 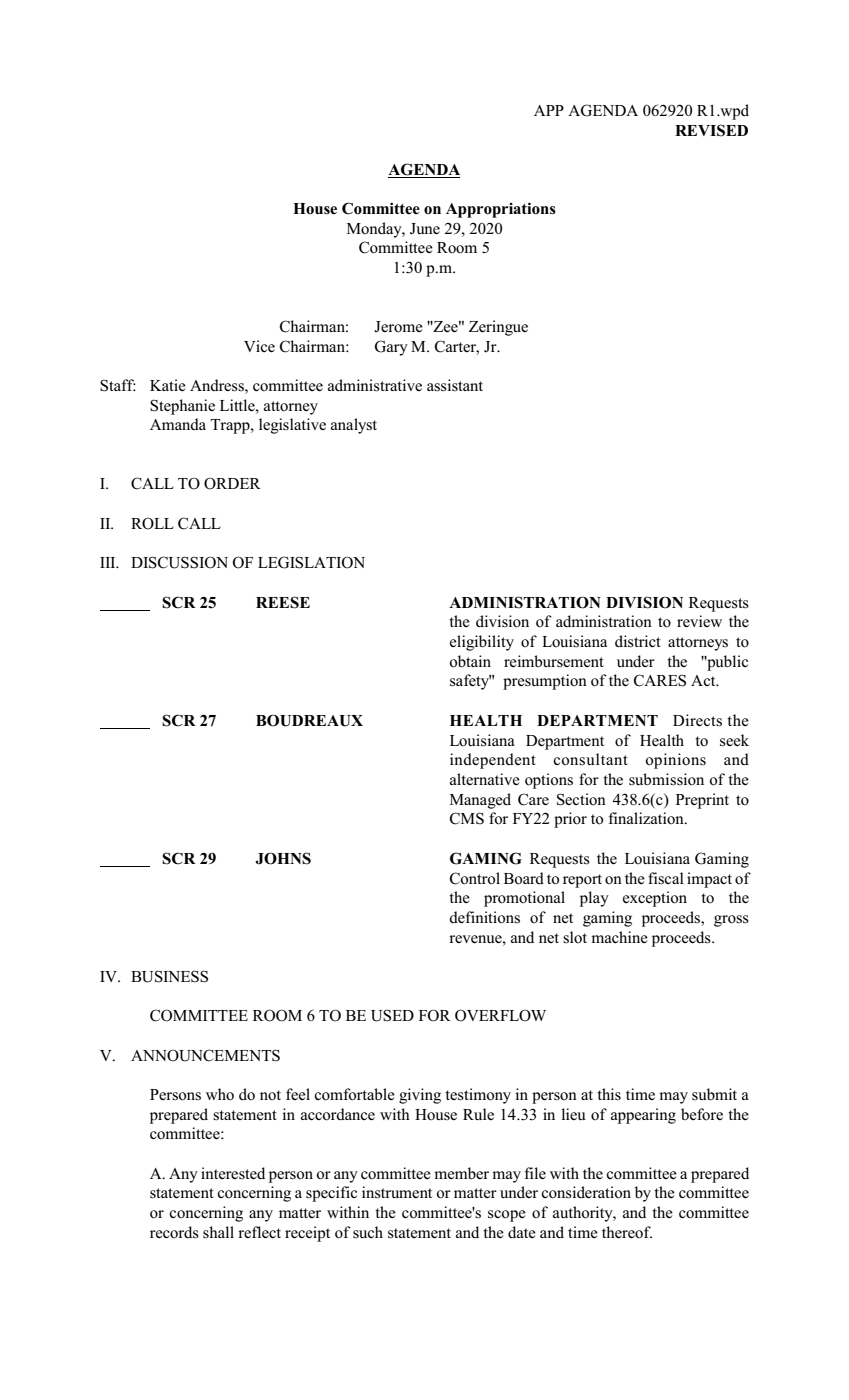 What do you see at coordinates (711, 130) in the image?
I see `REVISED` at bounding box center [711, 130].
